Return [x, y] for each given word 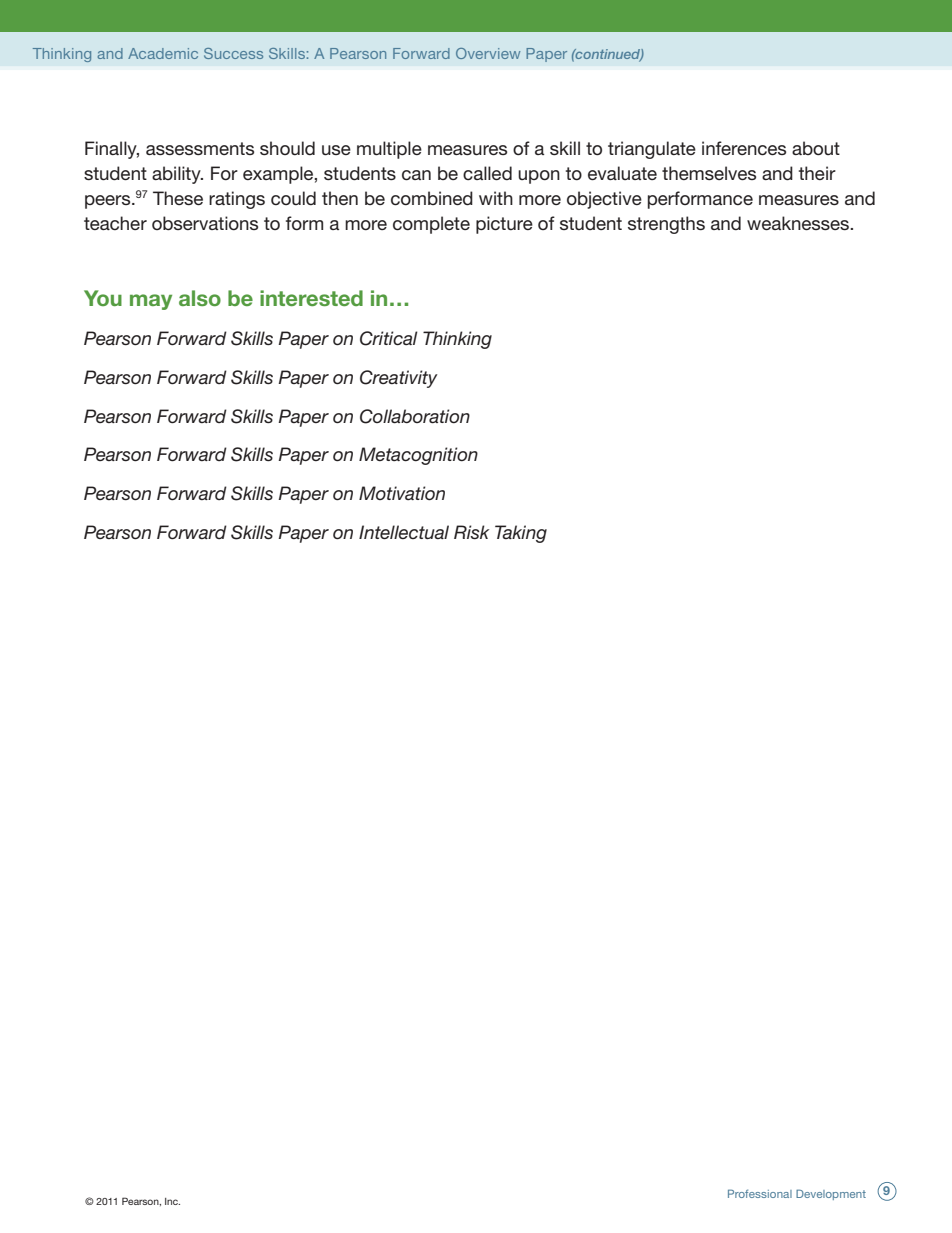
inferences [744, 148]
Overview [488, 53]
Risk [471, 532]
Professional [760, 1193]
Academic [163, 53]
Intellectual [404, 532]
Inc [172, 1201]
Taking [521, 534]
